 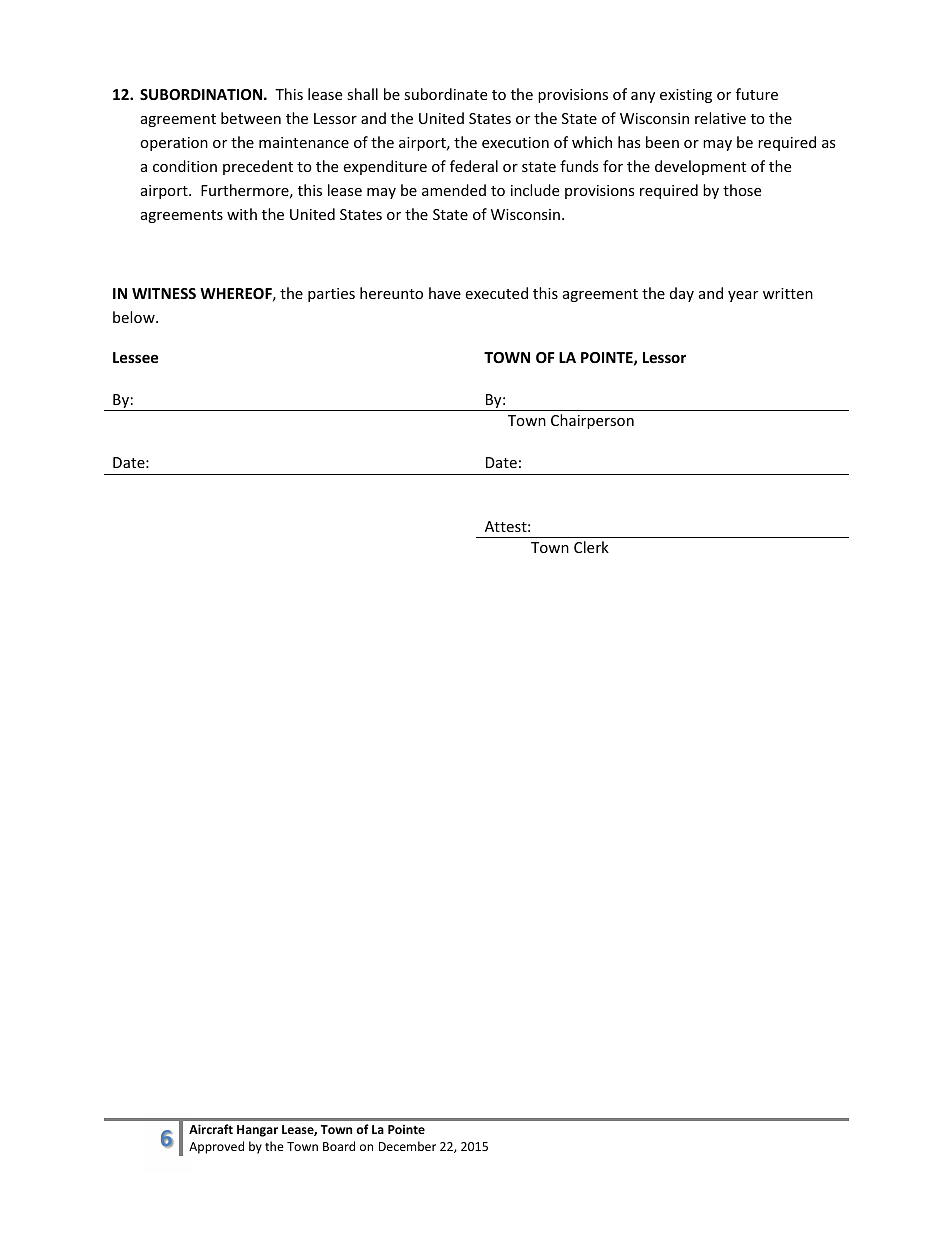 What do you see at coordinates (211, 1129) in the screenshot?
I see `Aircraft` at bounding box center [211, 1129].
